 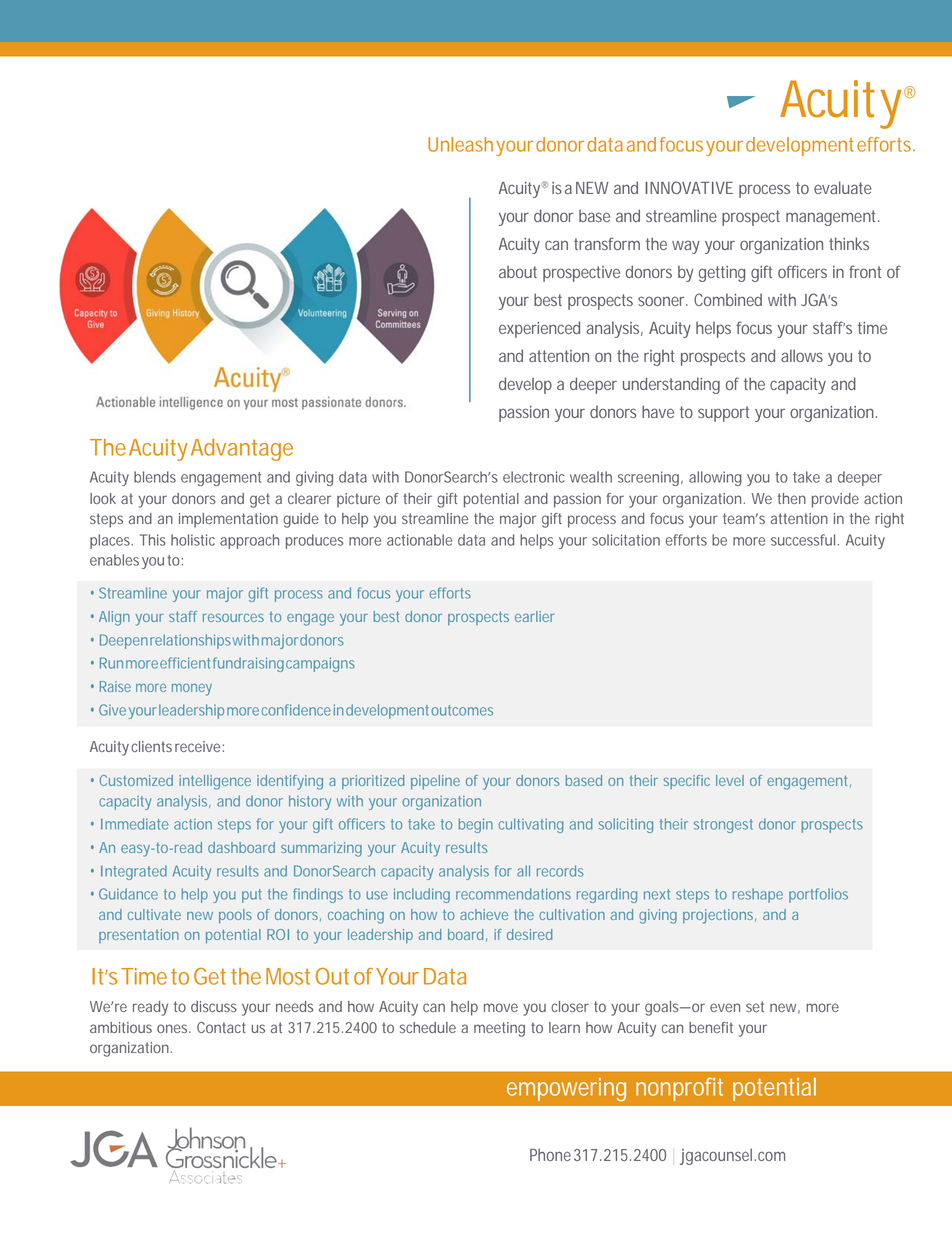 I want to click on benefit, so click(x=711, y=1027).
